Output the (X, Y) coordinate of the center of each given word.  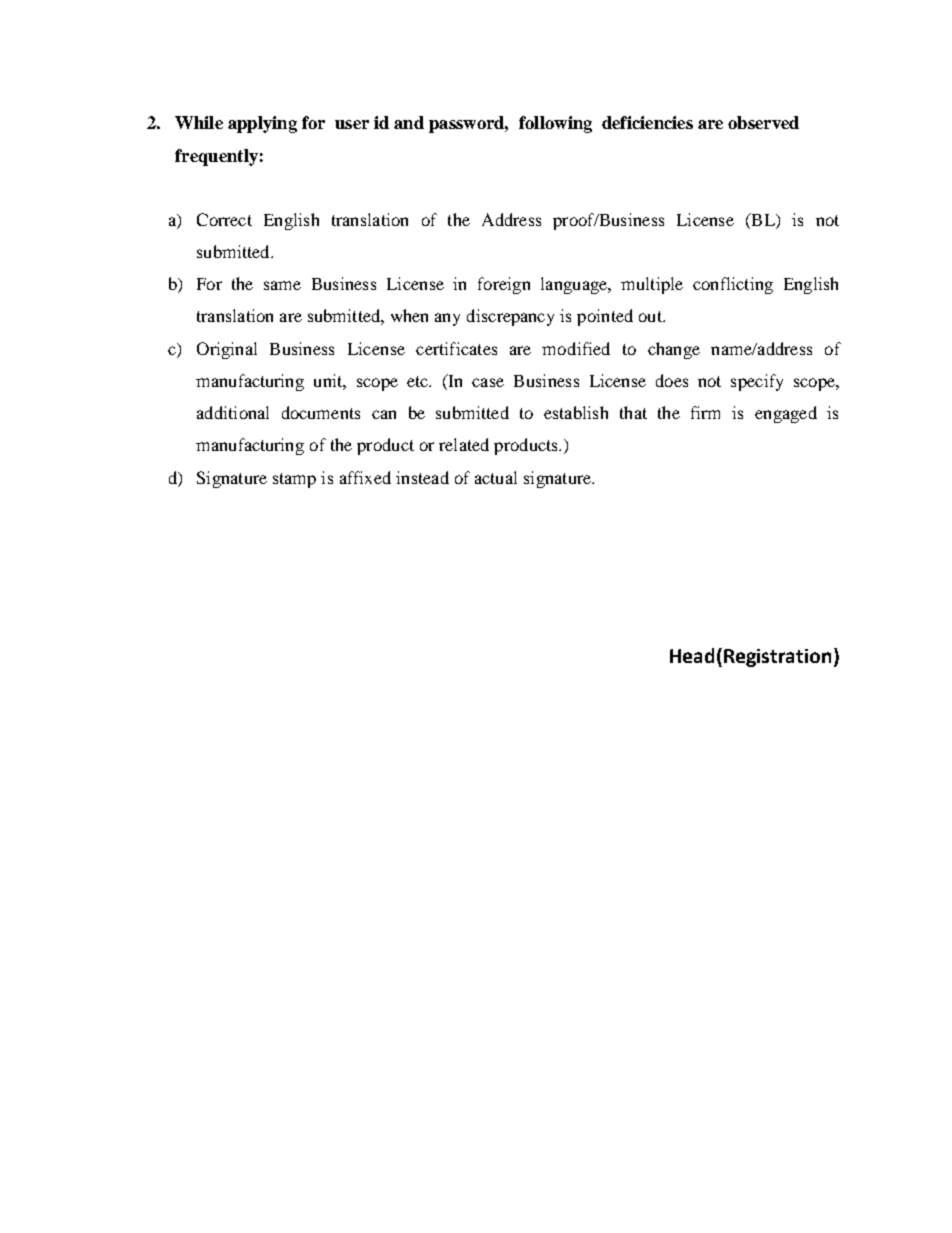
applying (262, 124)
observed (763, 122)
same (282, 285)
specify (757, 382)
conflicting (733, 285)
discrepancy (510, 317)
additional (233, 412)
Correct (224, 219)
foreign (504, 285)
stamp (294, 480)
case (488, 382)
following (555, 124)
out (651, 316)
